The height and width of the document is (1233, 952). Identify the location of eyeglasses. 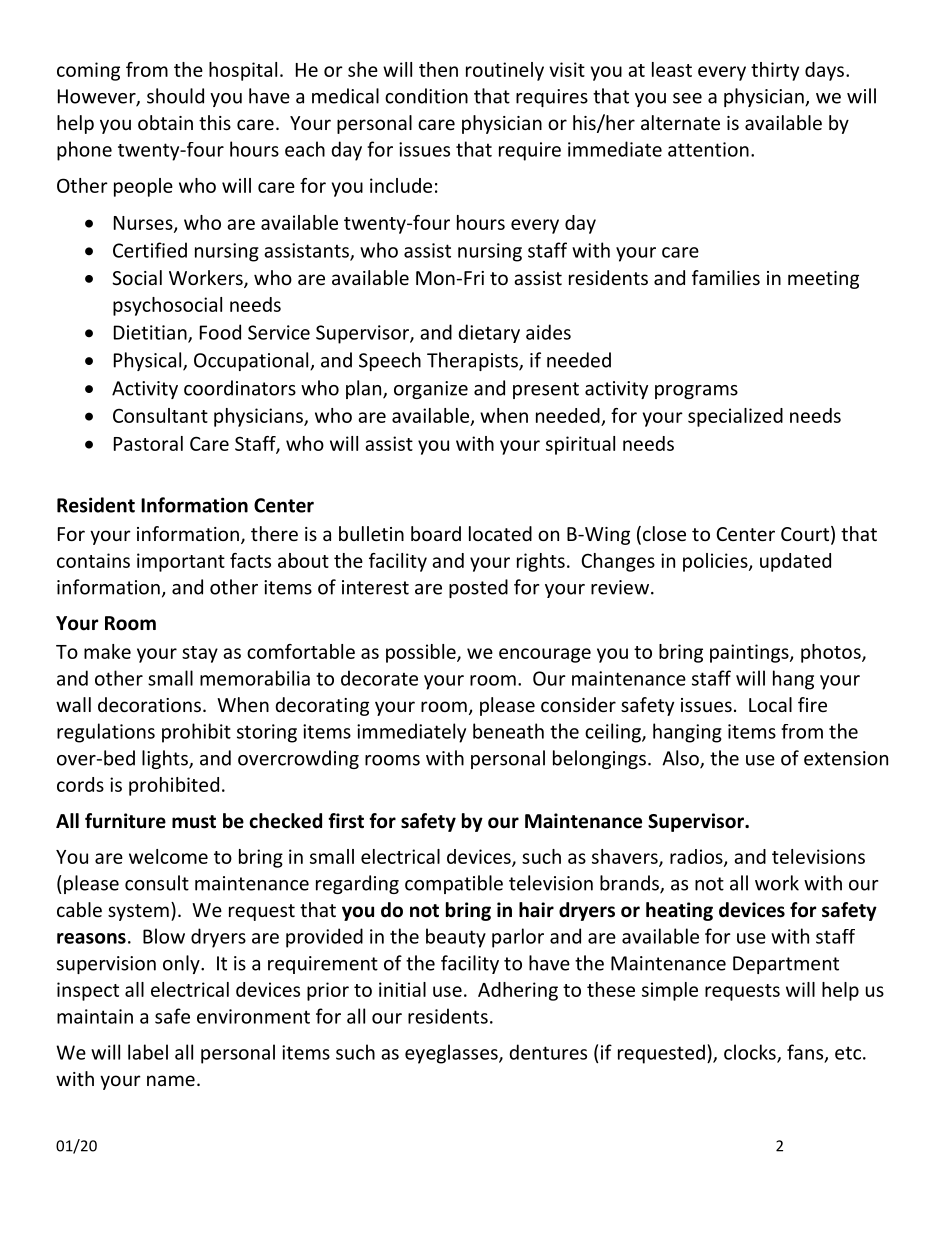
(452, 1054).
